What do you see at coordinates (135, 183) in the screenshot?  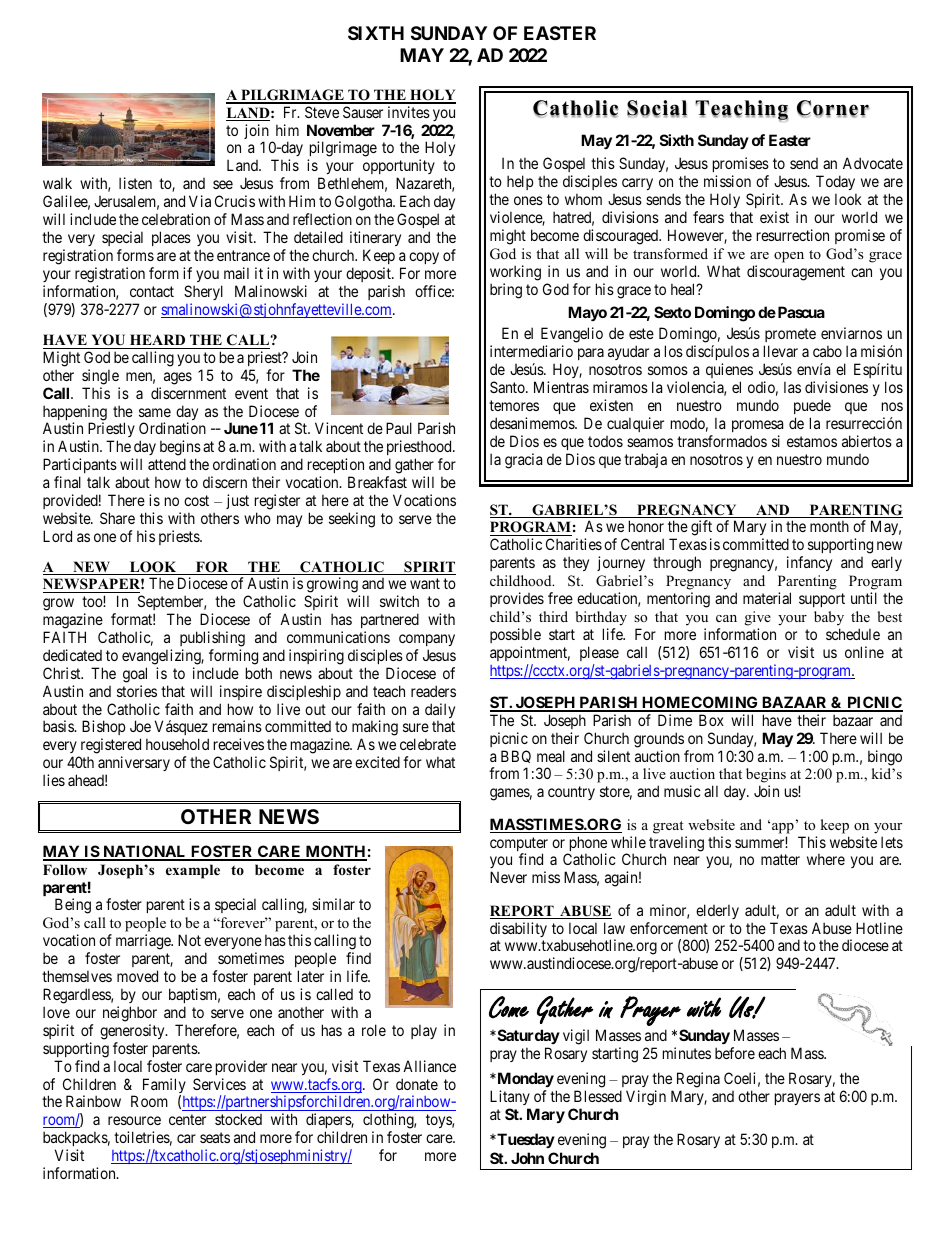 I see `listen` at bounding box center [135, 183].
